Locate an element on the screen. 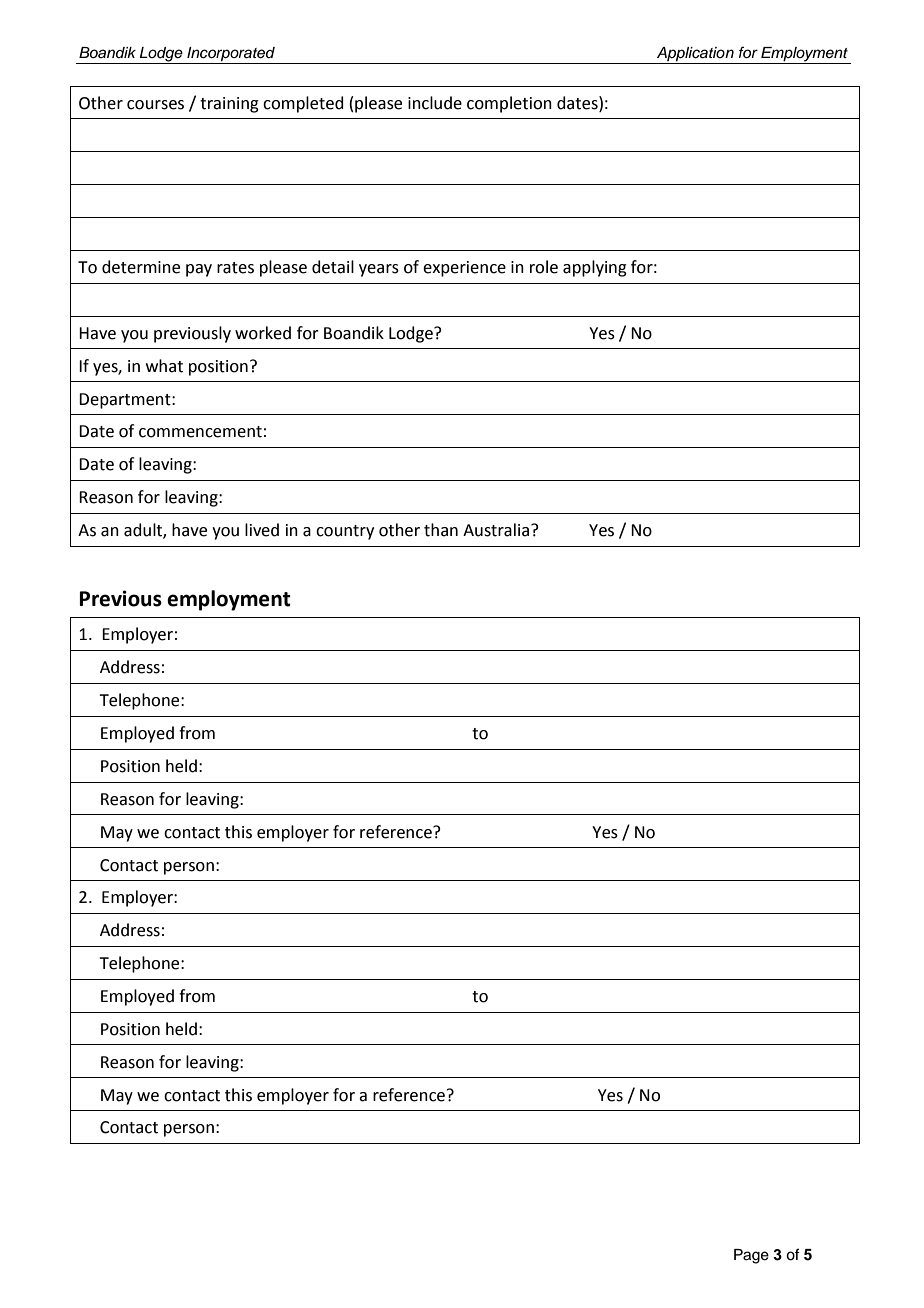 The height and width of the screenshot is (1308, 924). commencement is located at coordinates (200, 432).
